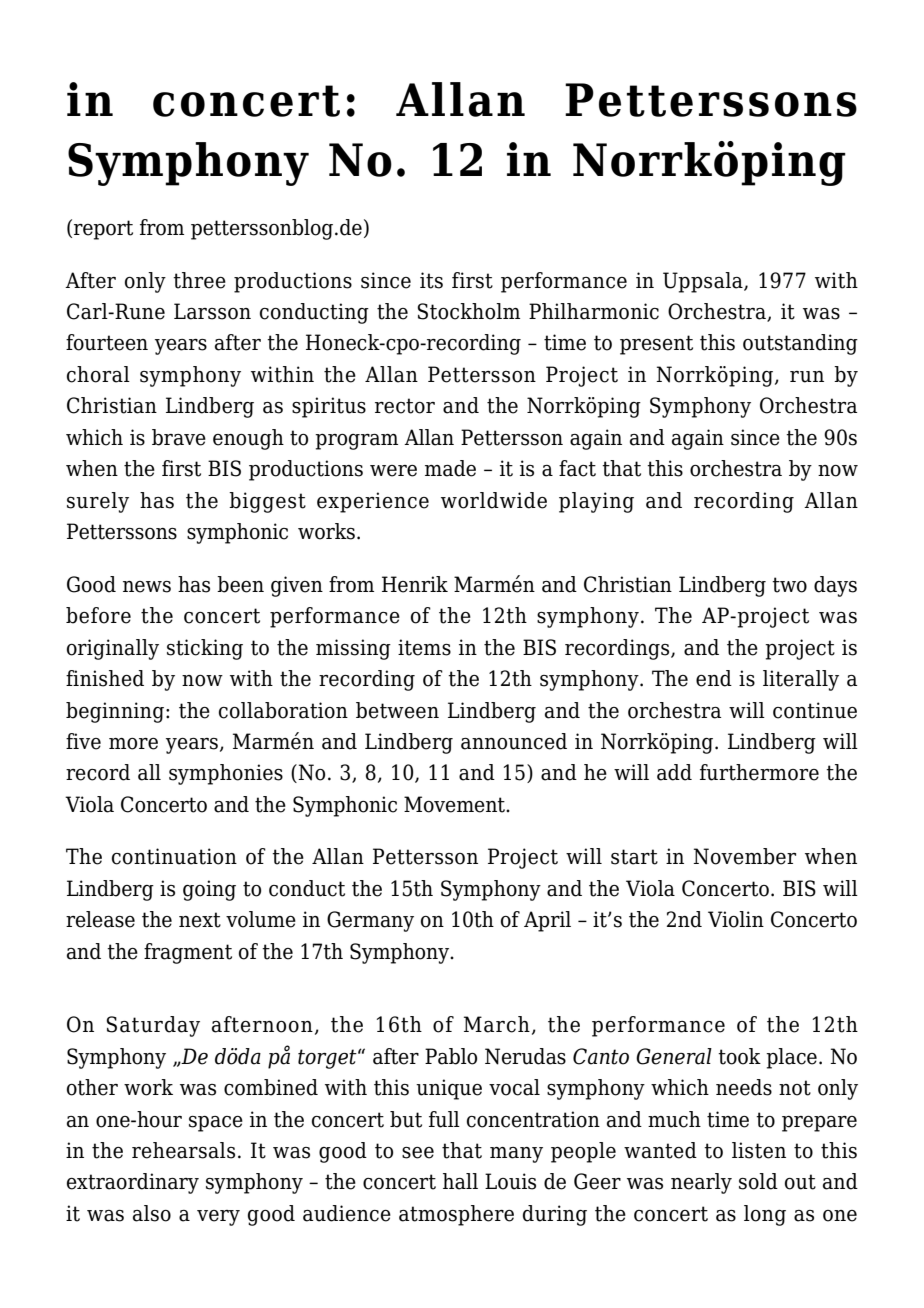  What do you see at coordinates (815, 710) in the page?
I see `continue` at bounding box center [815, 710].
